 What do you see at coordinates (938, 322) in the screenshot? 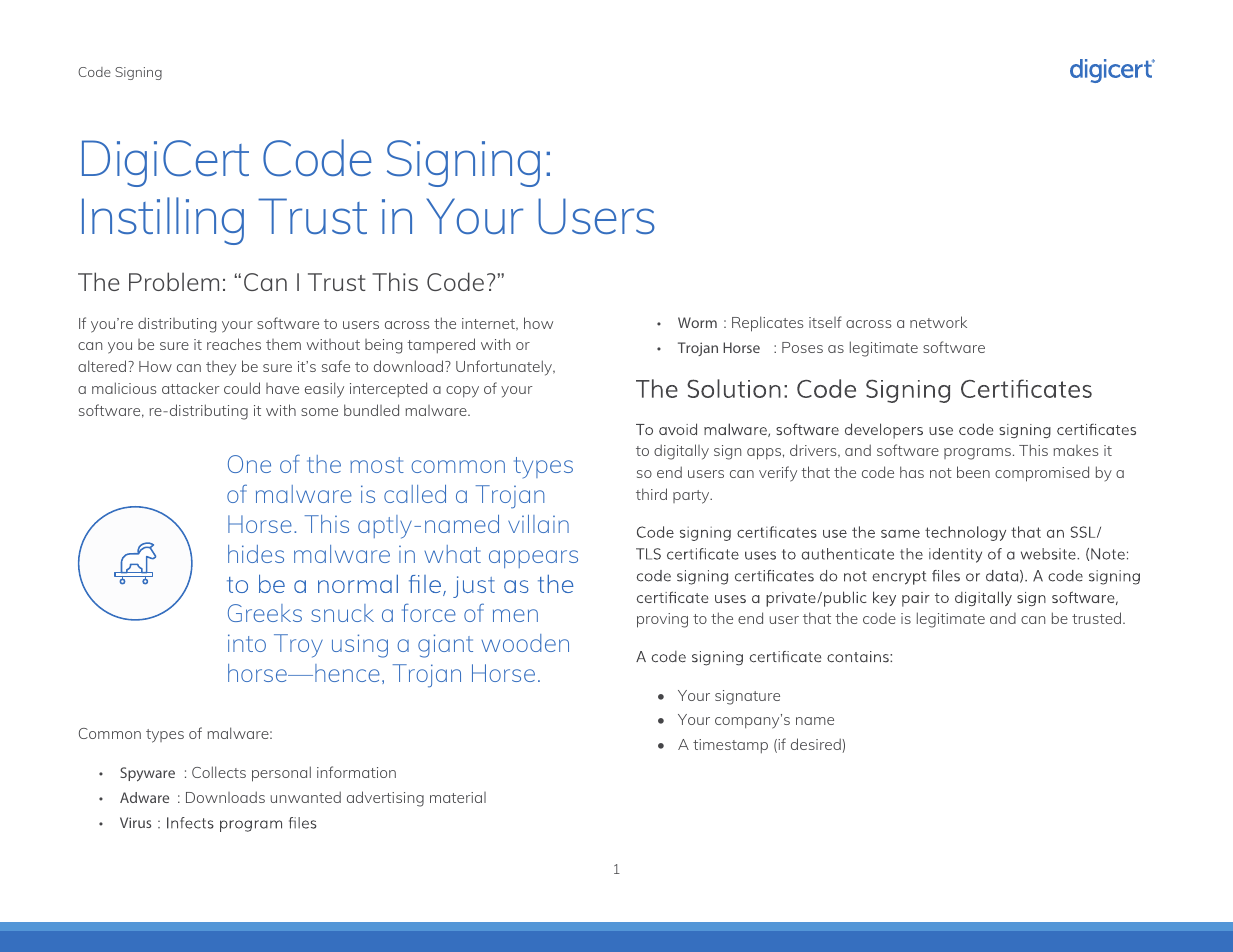
I see `network` at bounding box center [938, 322].
